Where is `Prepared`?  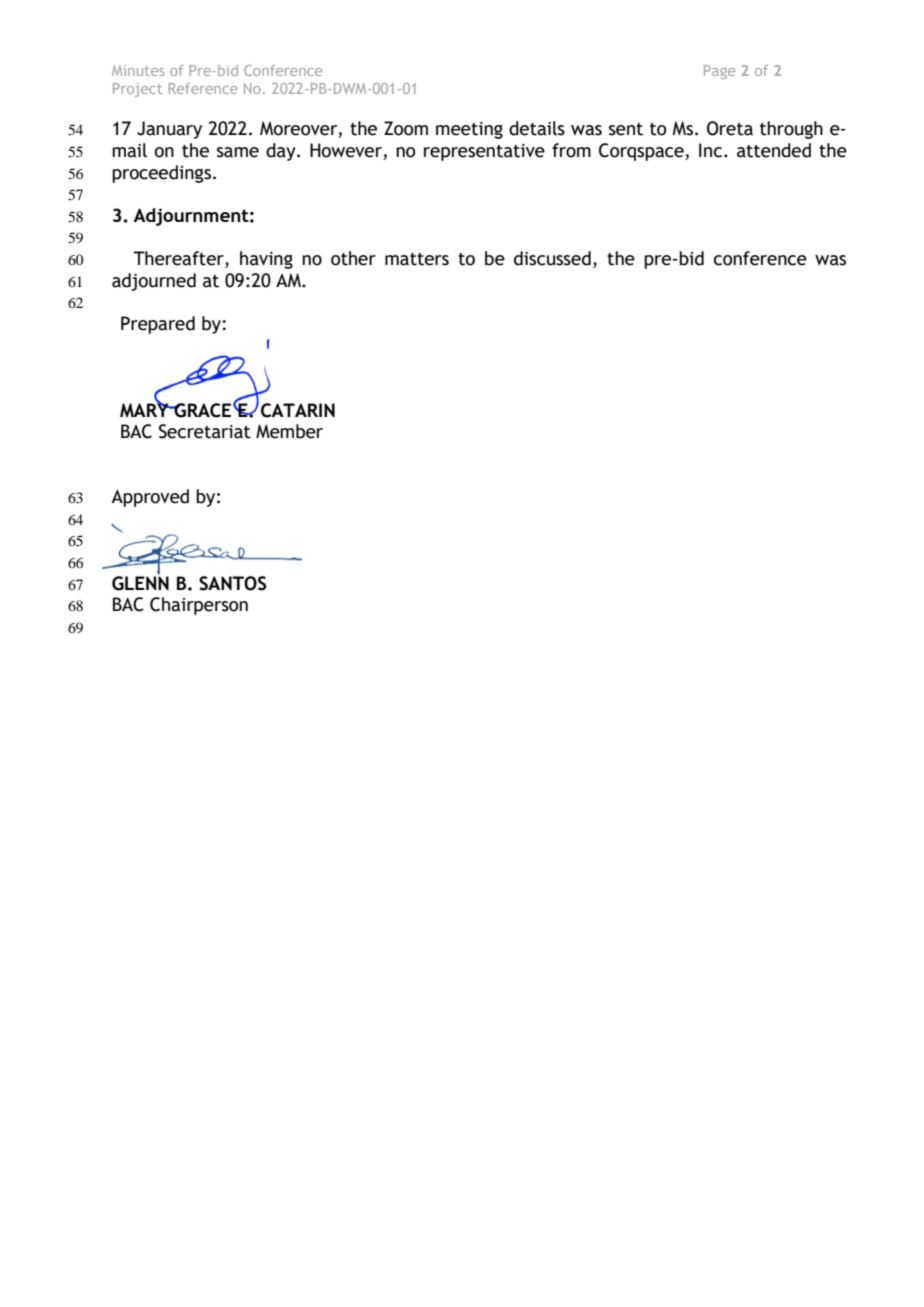 Prepared is located at coordinates (158, 325).
